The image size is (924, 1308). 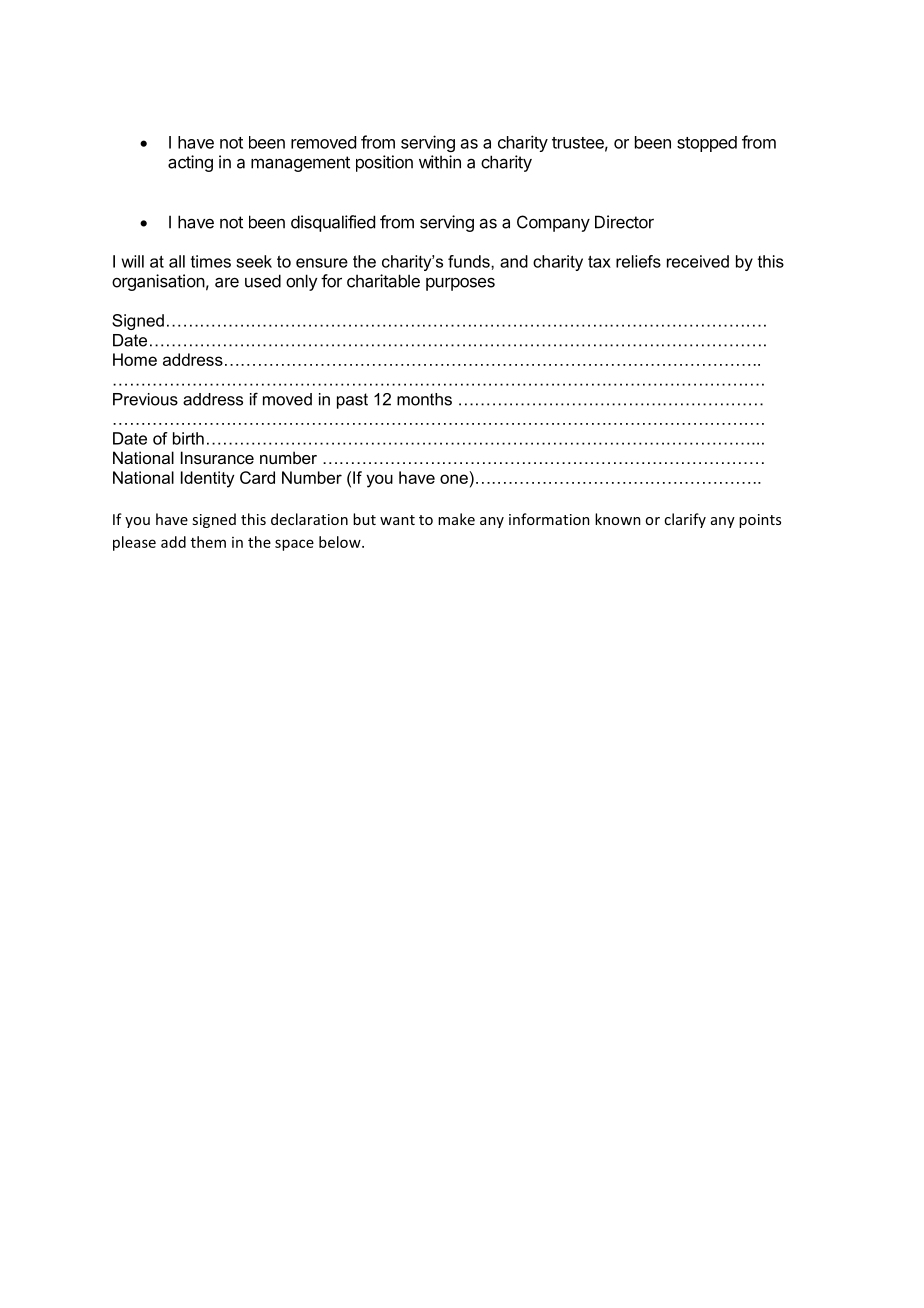 I want to click on received, so click(x=698, y=261).
